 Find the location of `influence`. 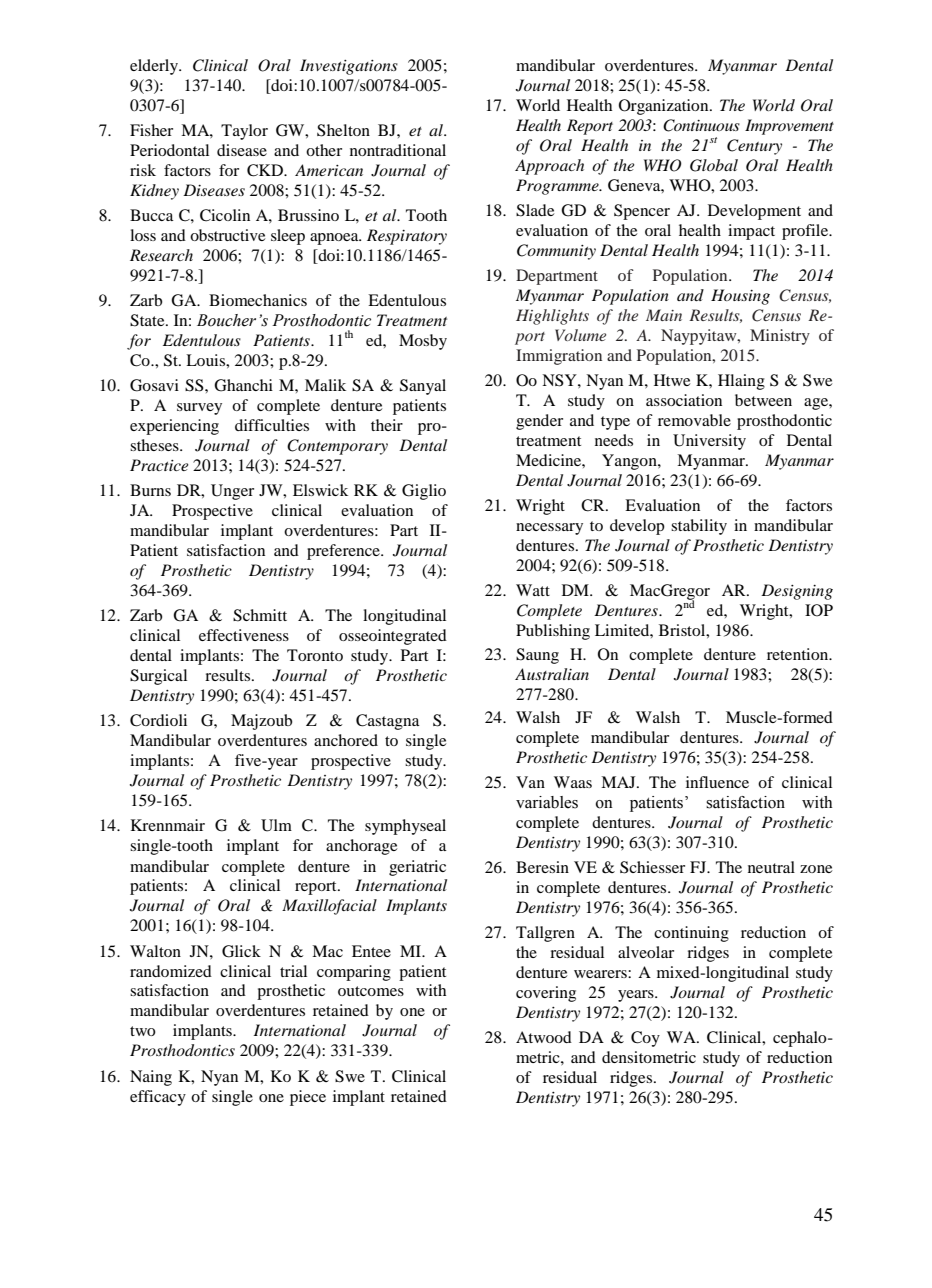

influence is located at coordinates (717, 782).
